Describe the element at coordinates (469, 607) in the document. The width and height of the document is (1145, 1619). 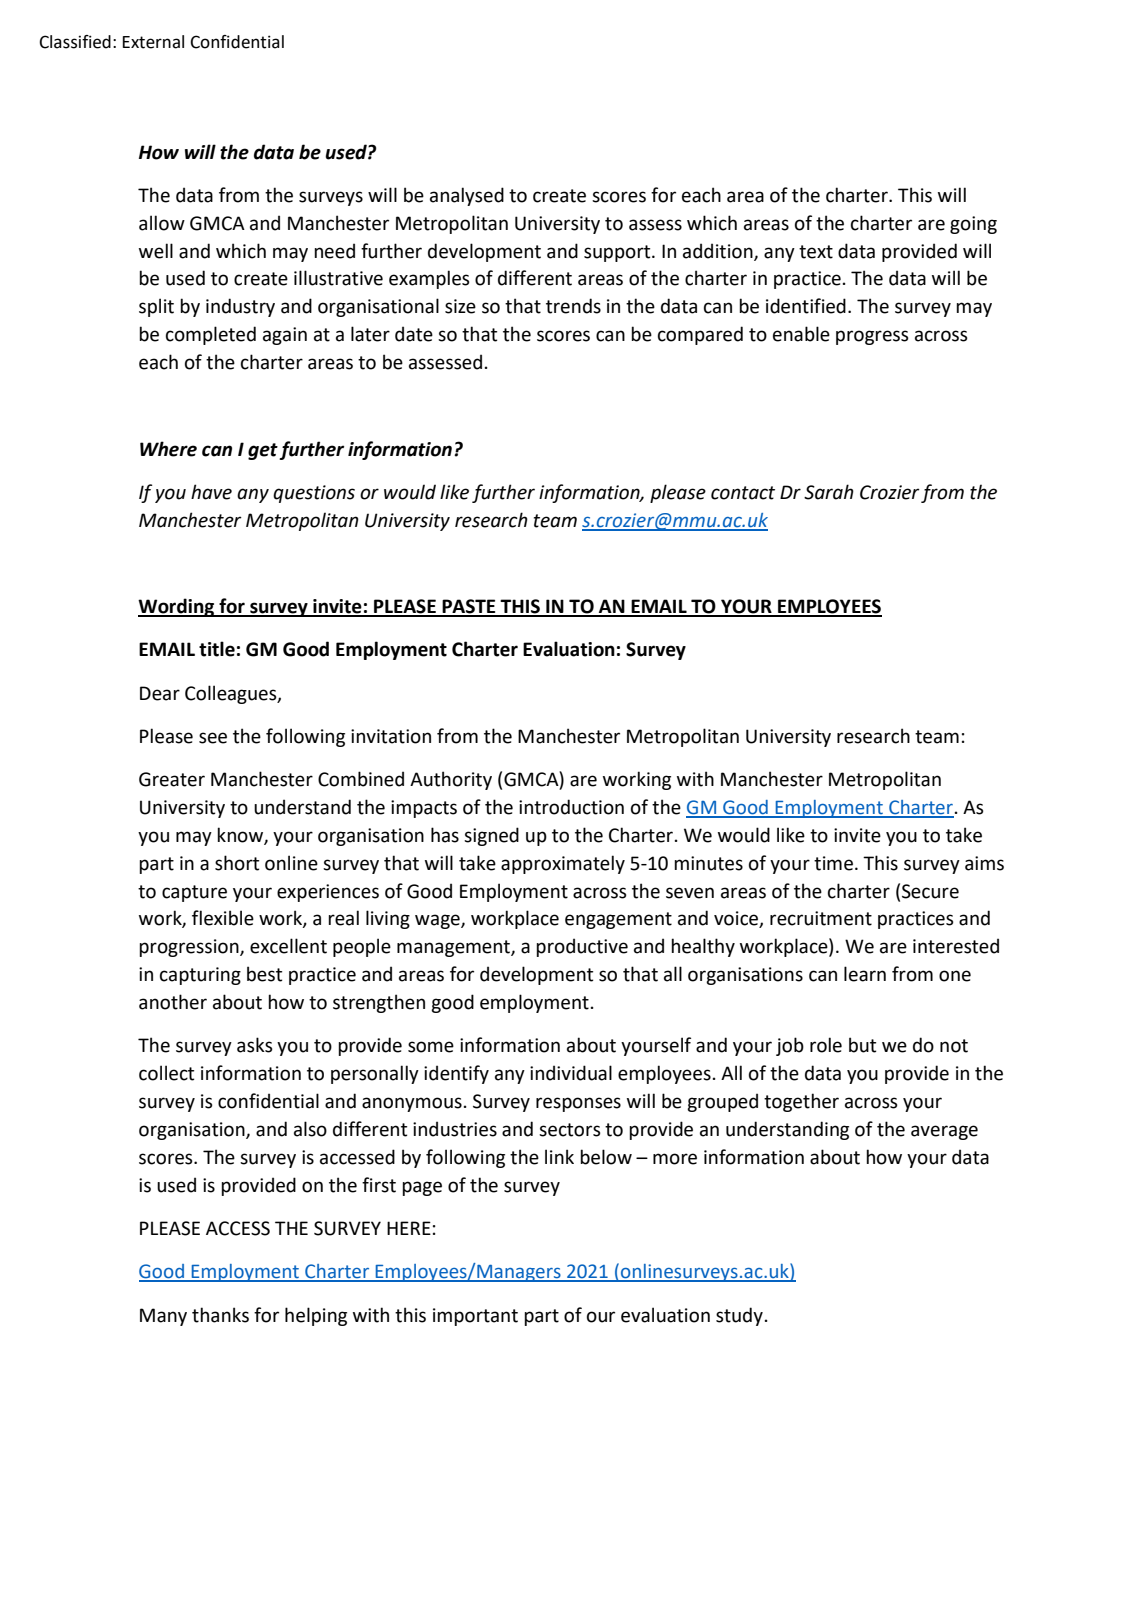
I see `PASTE` at that location.
